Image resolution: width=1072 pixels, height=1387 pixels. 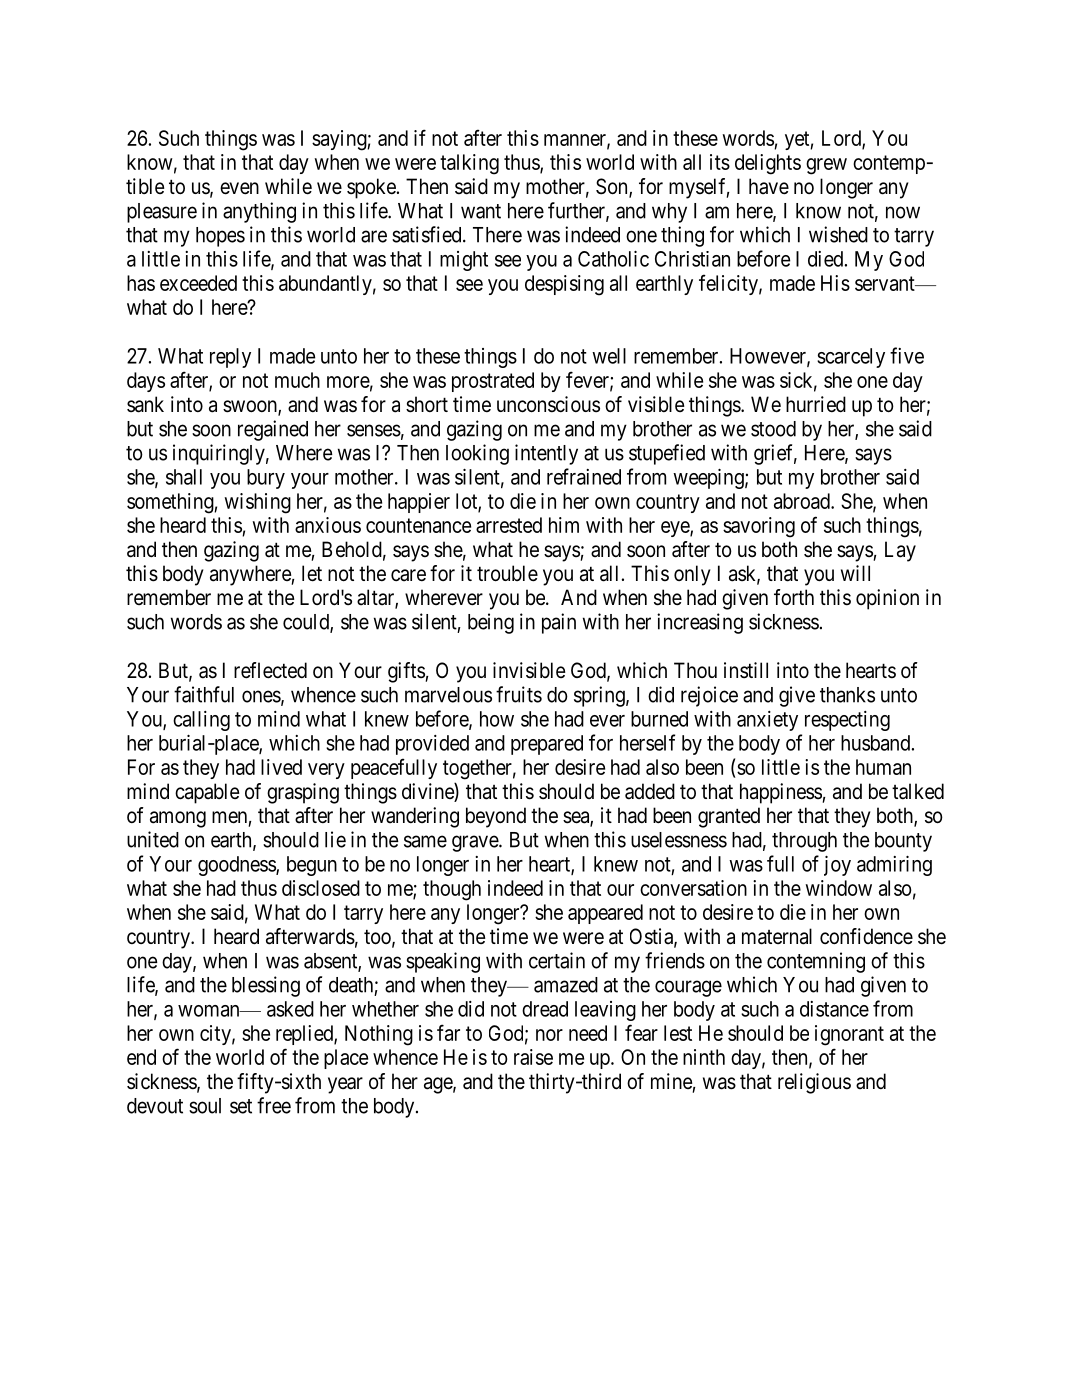 I want to click on refrained, so click(x=584, y=476).
